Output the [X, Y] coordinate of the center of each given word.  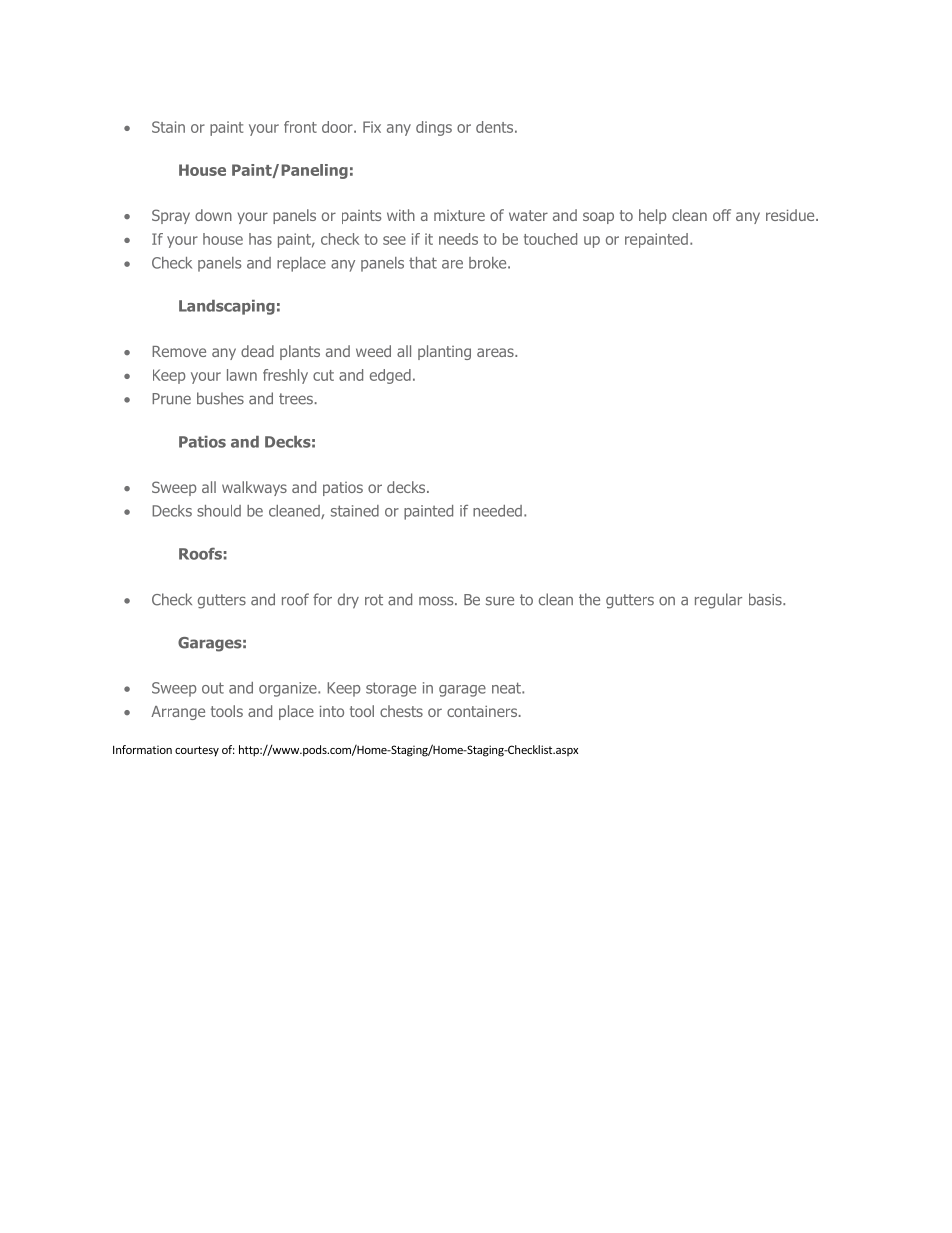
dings [434, 128]
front [300, 127]
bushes [220, 398]
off [722, 215]
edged [390, 376]
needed [497, 511]
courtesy [197, 751]
